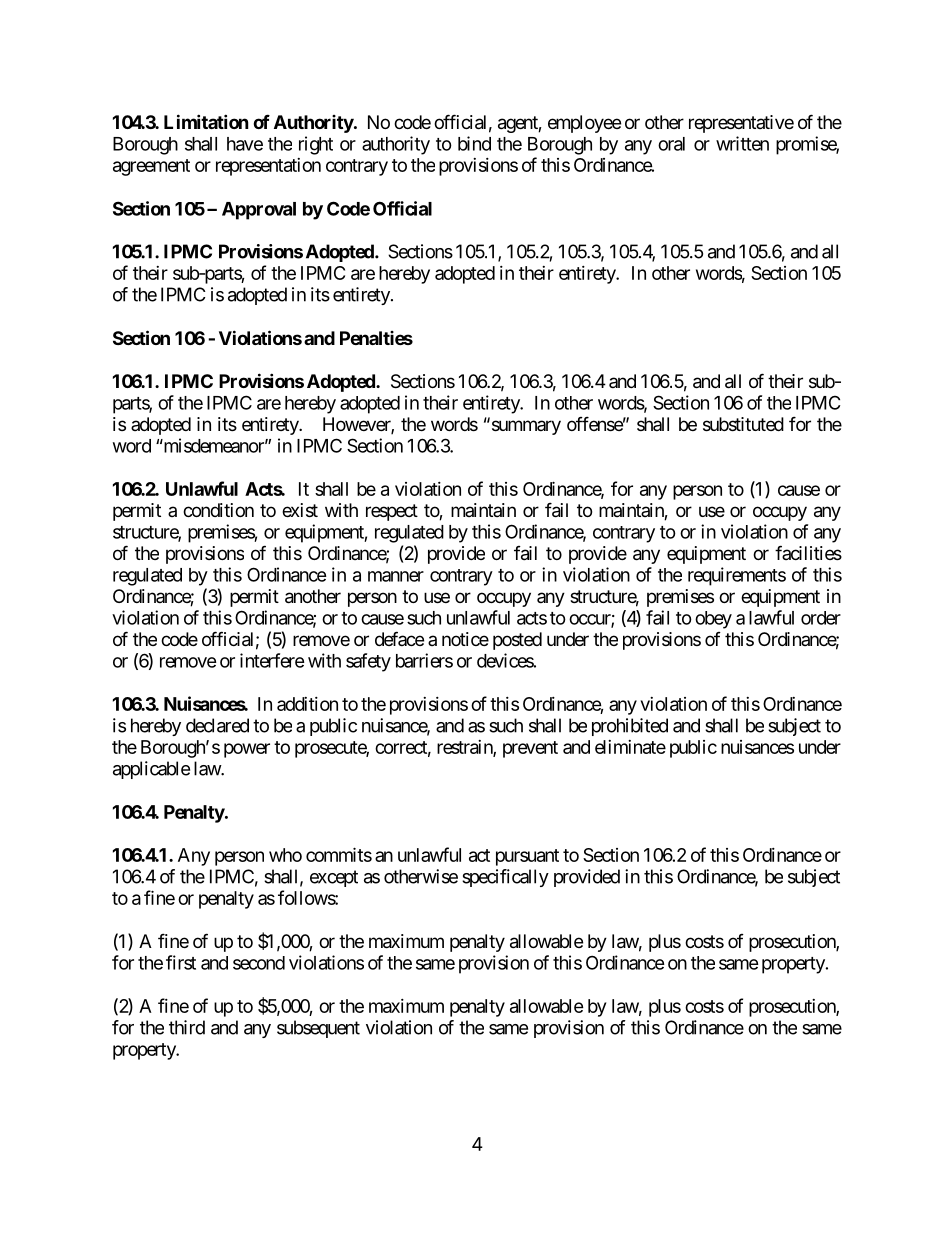 This page has height=1233, width=952. I want to click on bind, so click(474, 143).
